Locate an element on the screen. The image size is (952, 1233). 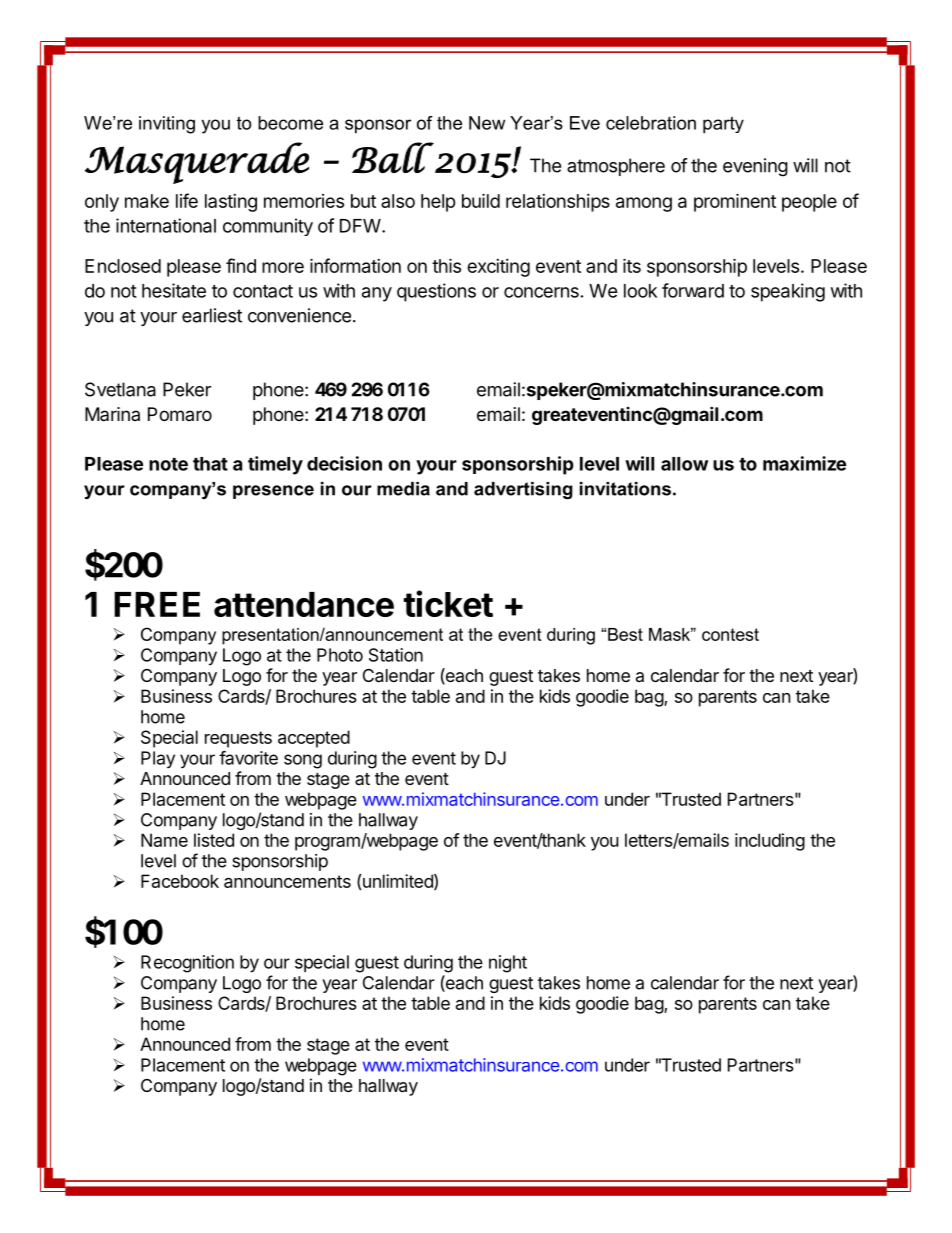
contest is located at coordinates (730, 634).
